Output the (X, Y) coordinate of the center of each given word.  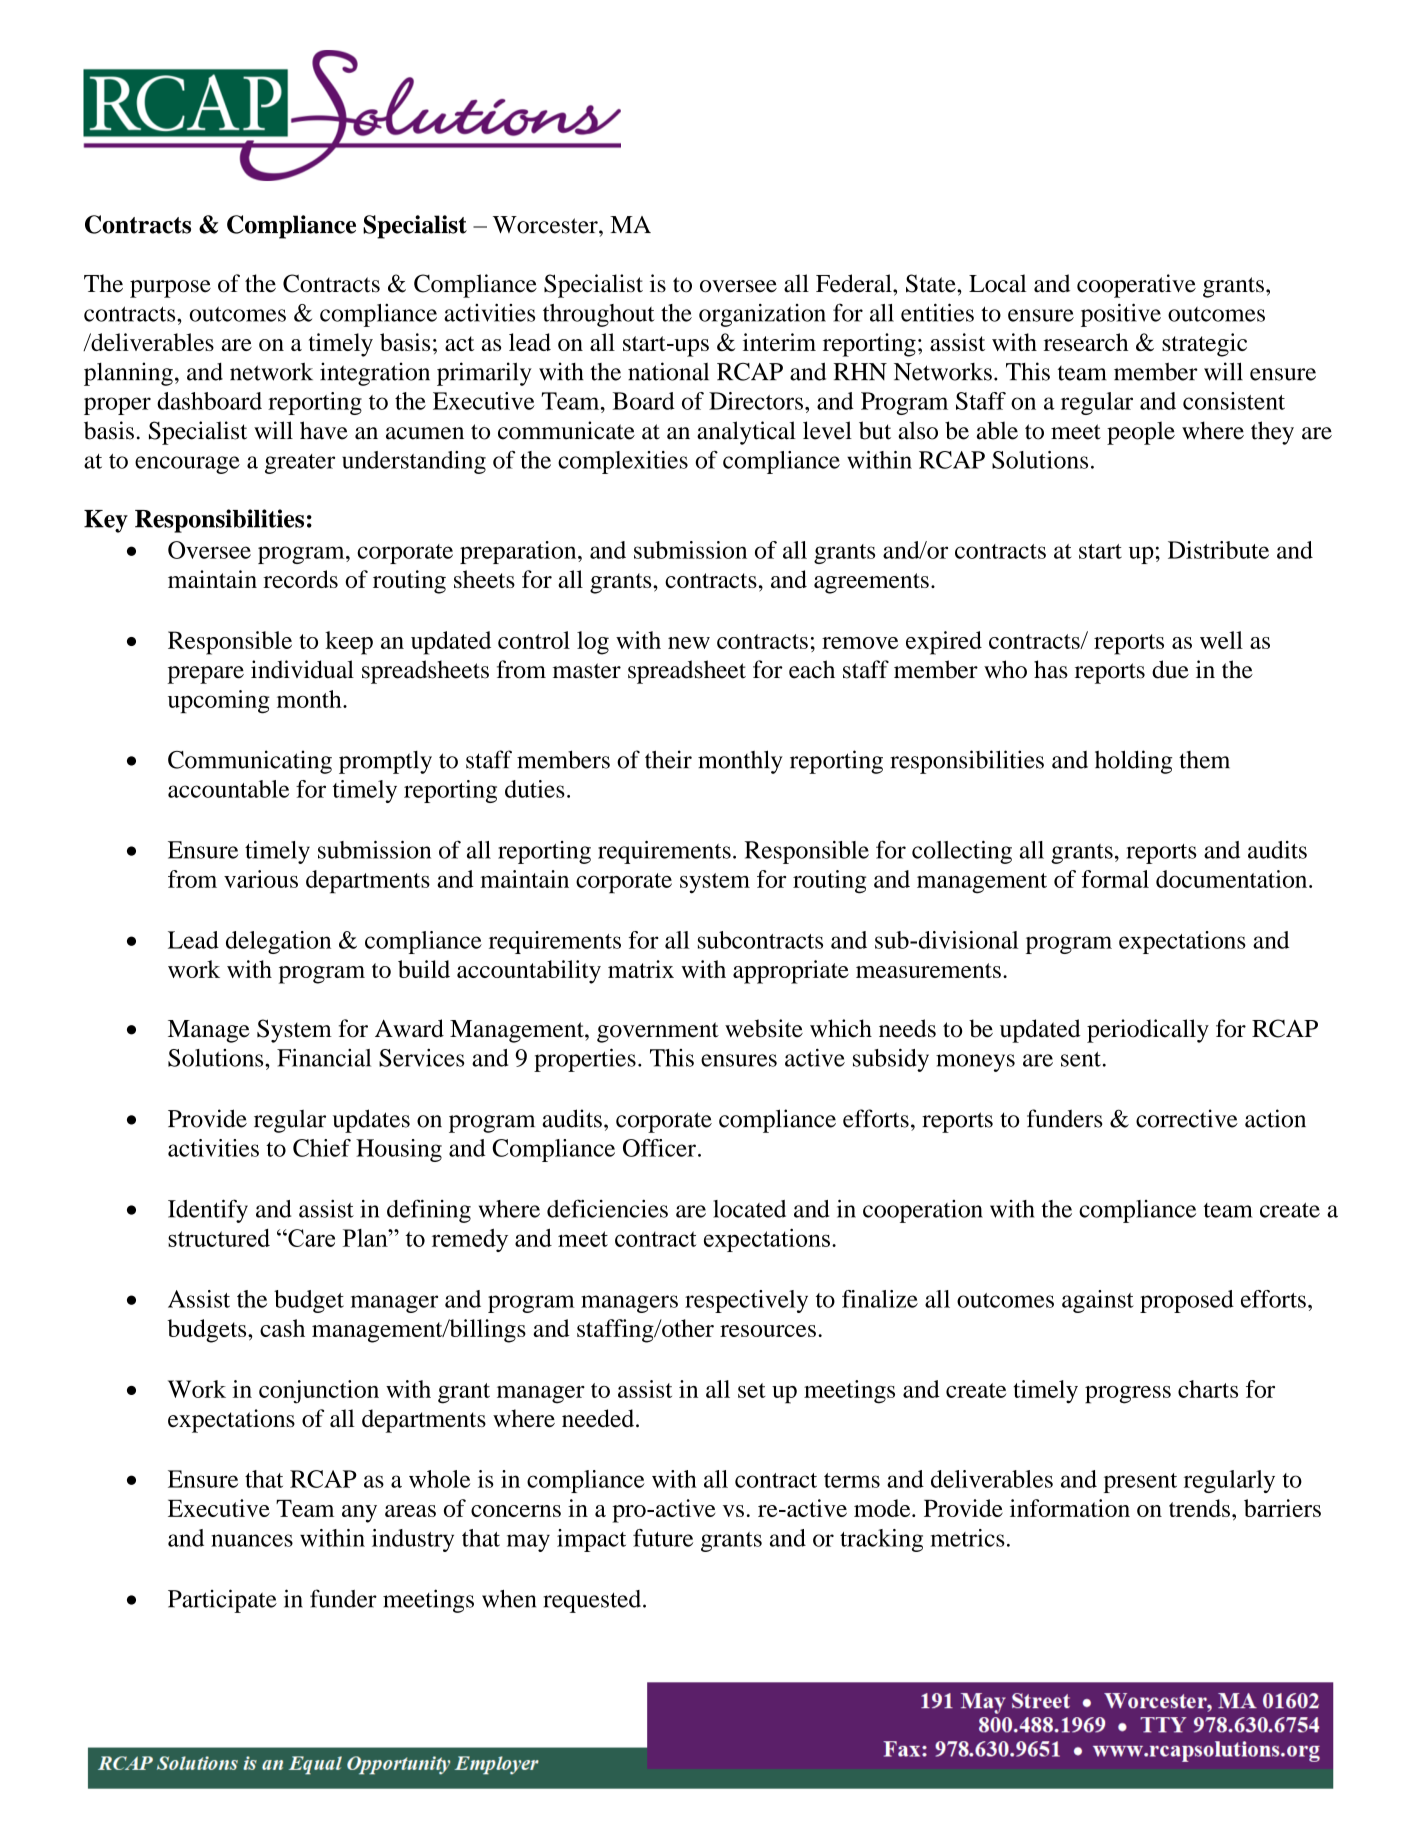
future (663, 1538)
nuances (252, 1540)
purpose (170, 289)
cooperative (1136, 286)
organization (762, 315)
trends (1199, 1508)
